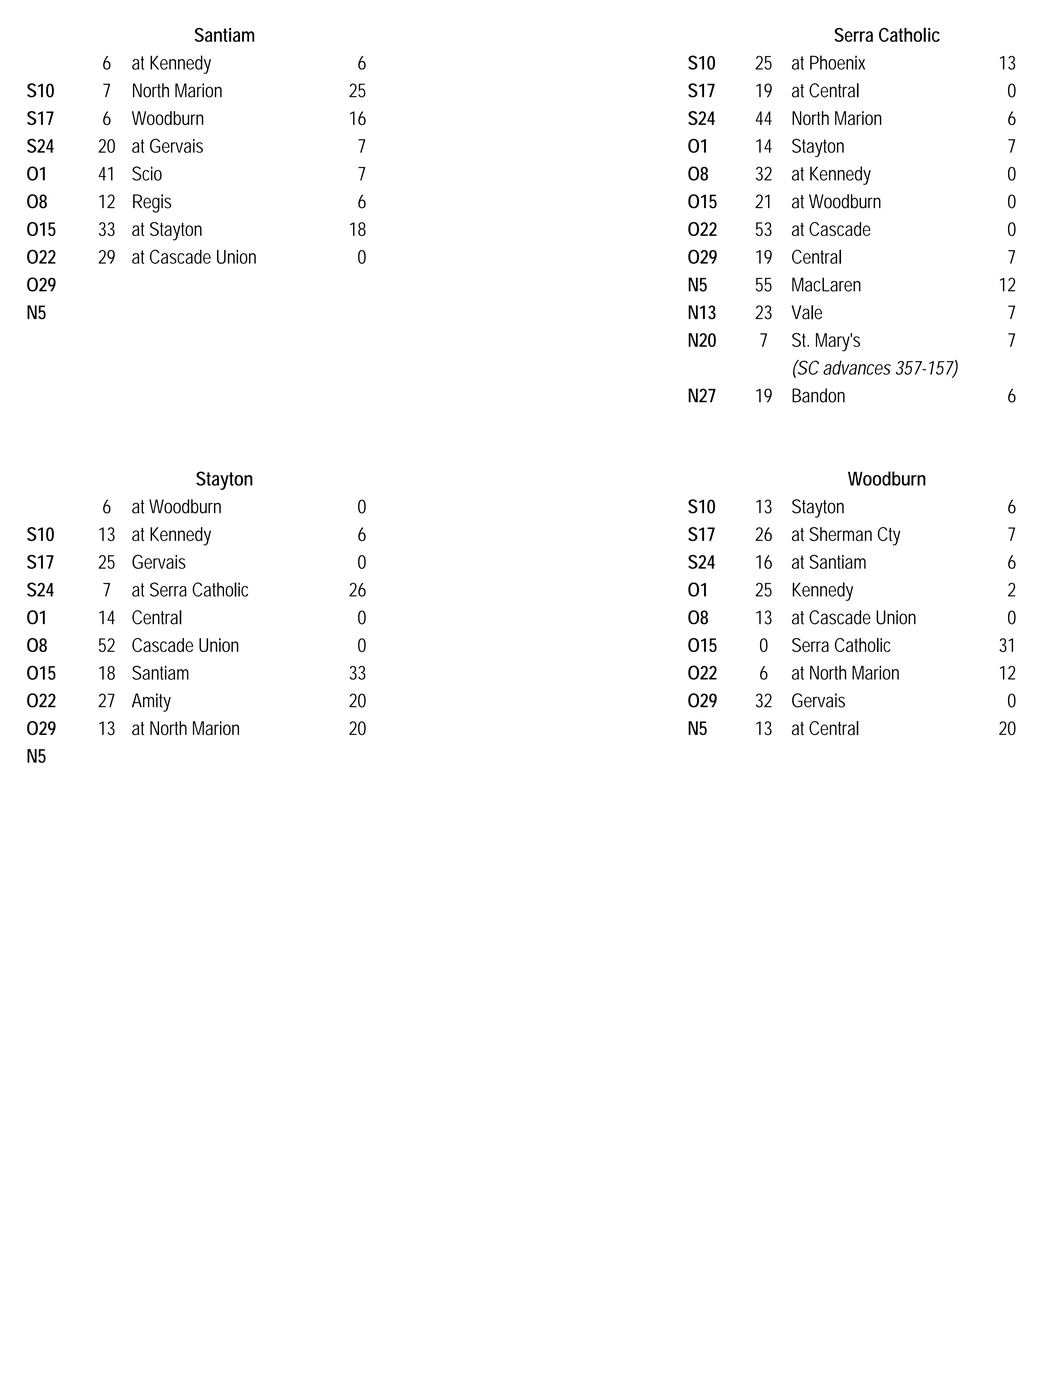 Image resolution: width=1064 pixels, height=1376 pixels. Describe the element at coordinates (837, 62) in the image. I see `Phoenix` at that location.
